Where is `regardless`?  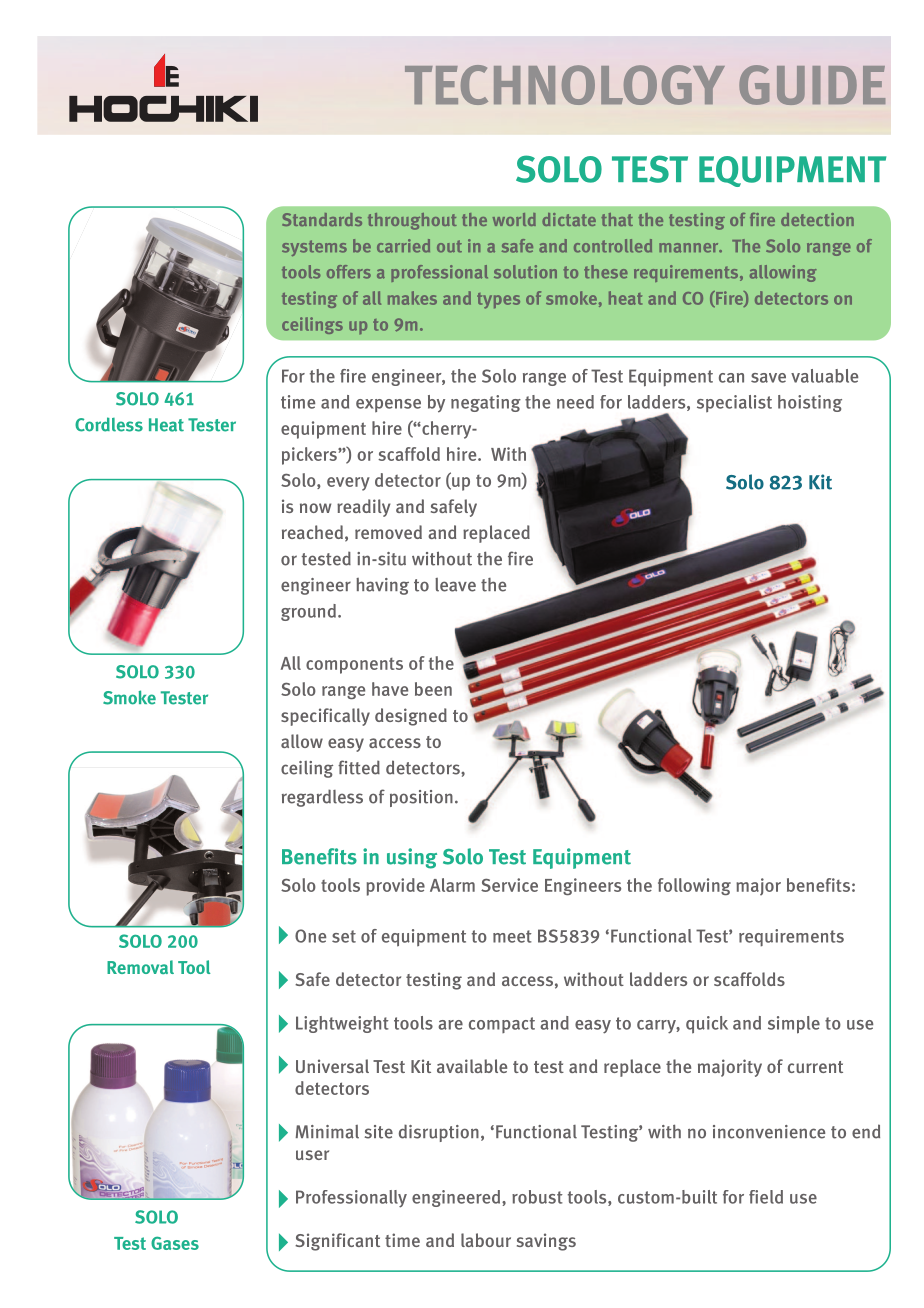 regardless is located at coordinates (322, 798).
